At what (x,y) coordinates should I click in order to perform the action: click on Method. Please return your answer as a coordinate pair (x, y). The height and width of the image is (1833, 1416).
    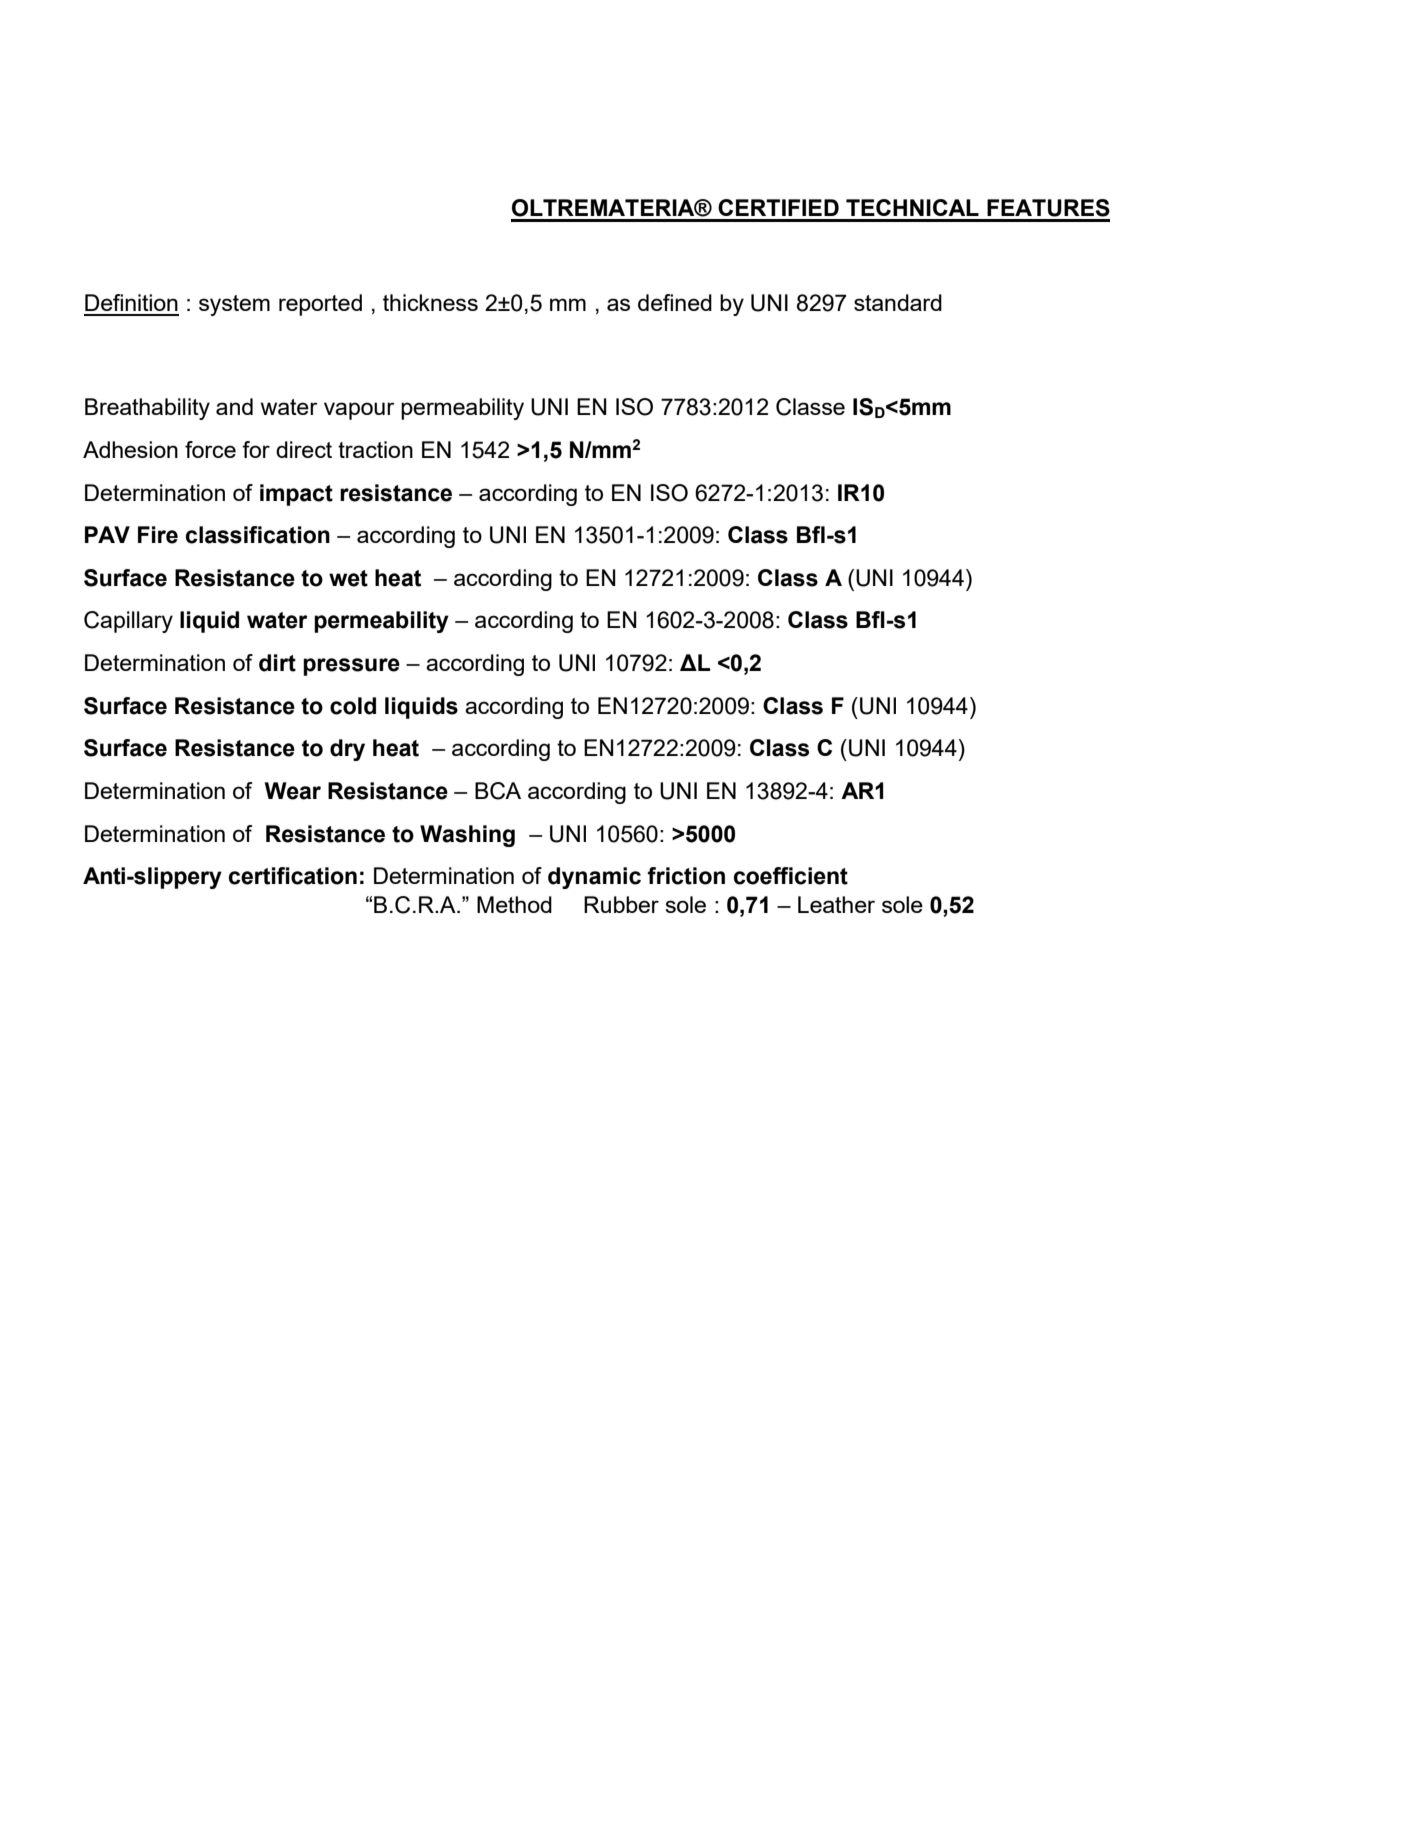
    Looking at the image, I should click on (514, 904).
